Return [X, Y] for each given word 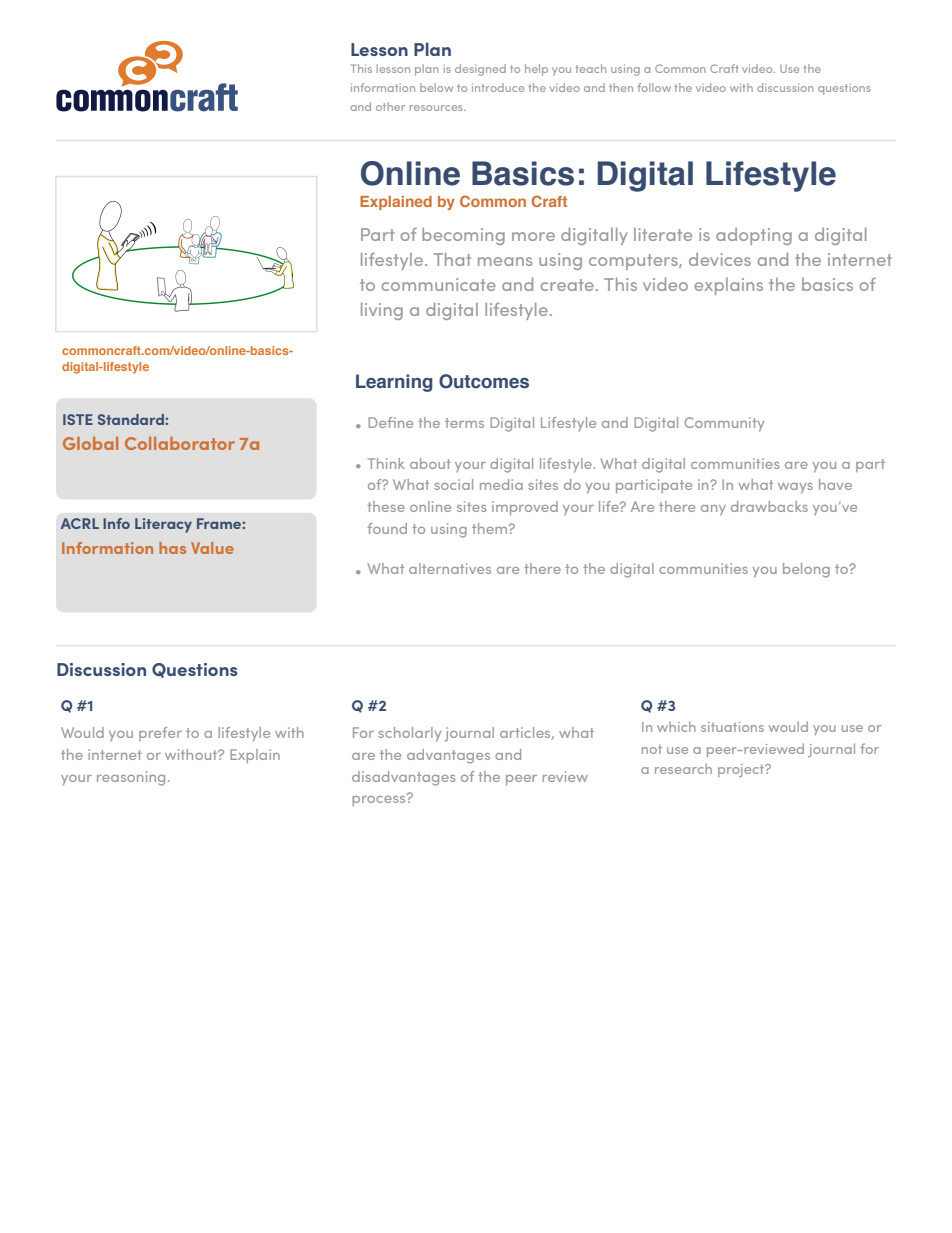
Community [724, 424]
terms [464, 423]
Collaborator [180, 443]
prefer [160, 734]
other [390, 106]
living [382, 311]
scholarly [409, 734]
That [452, 259]
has [172, 548]
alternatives [450, 568]
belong [806, 570]
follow [654, 87]
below [436, 87]
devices [720, 259]
